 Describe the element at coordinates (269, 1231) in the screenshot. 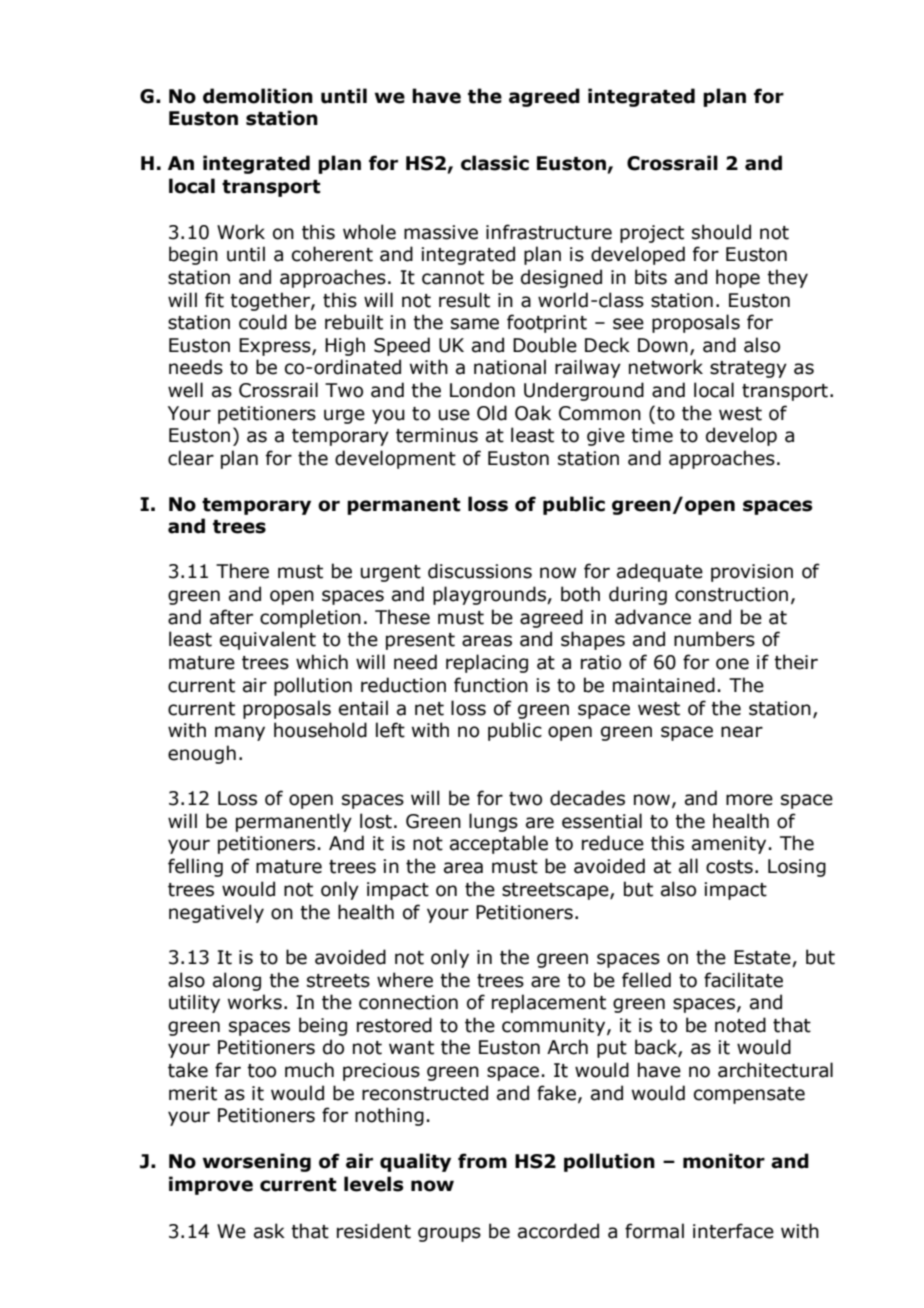

I see `ask` at that location.
